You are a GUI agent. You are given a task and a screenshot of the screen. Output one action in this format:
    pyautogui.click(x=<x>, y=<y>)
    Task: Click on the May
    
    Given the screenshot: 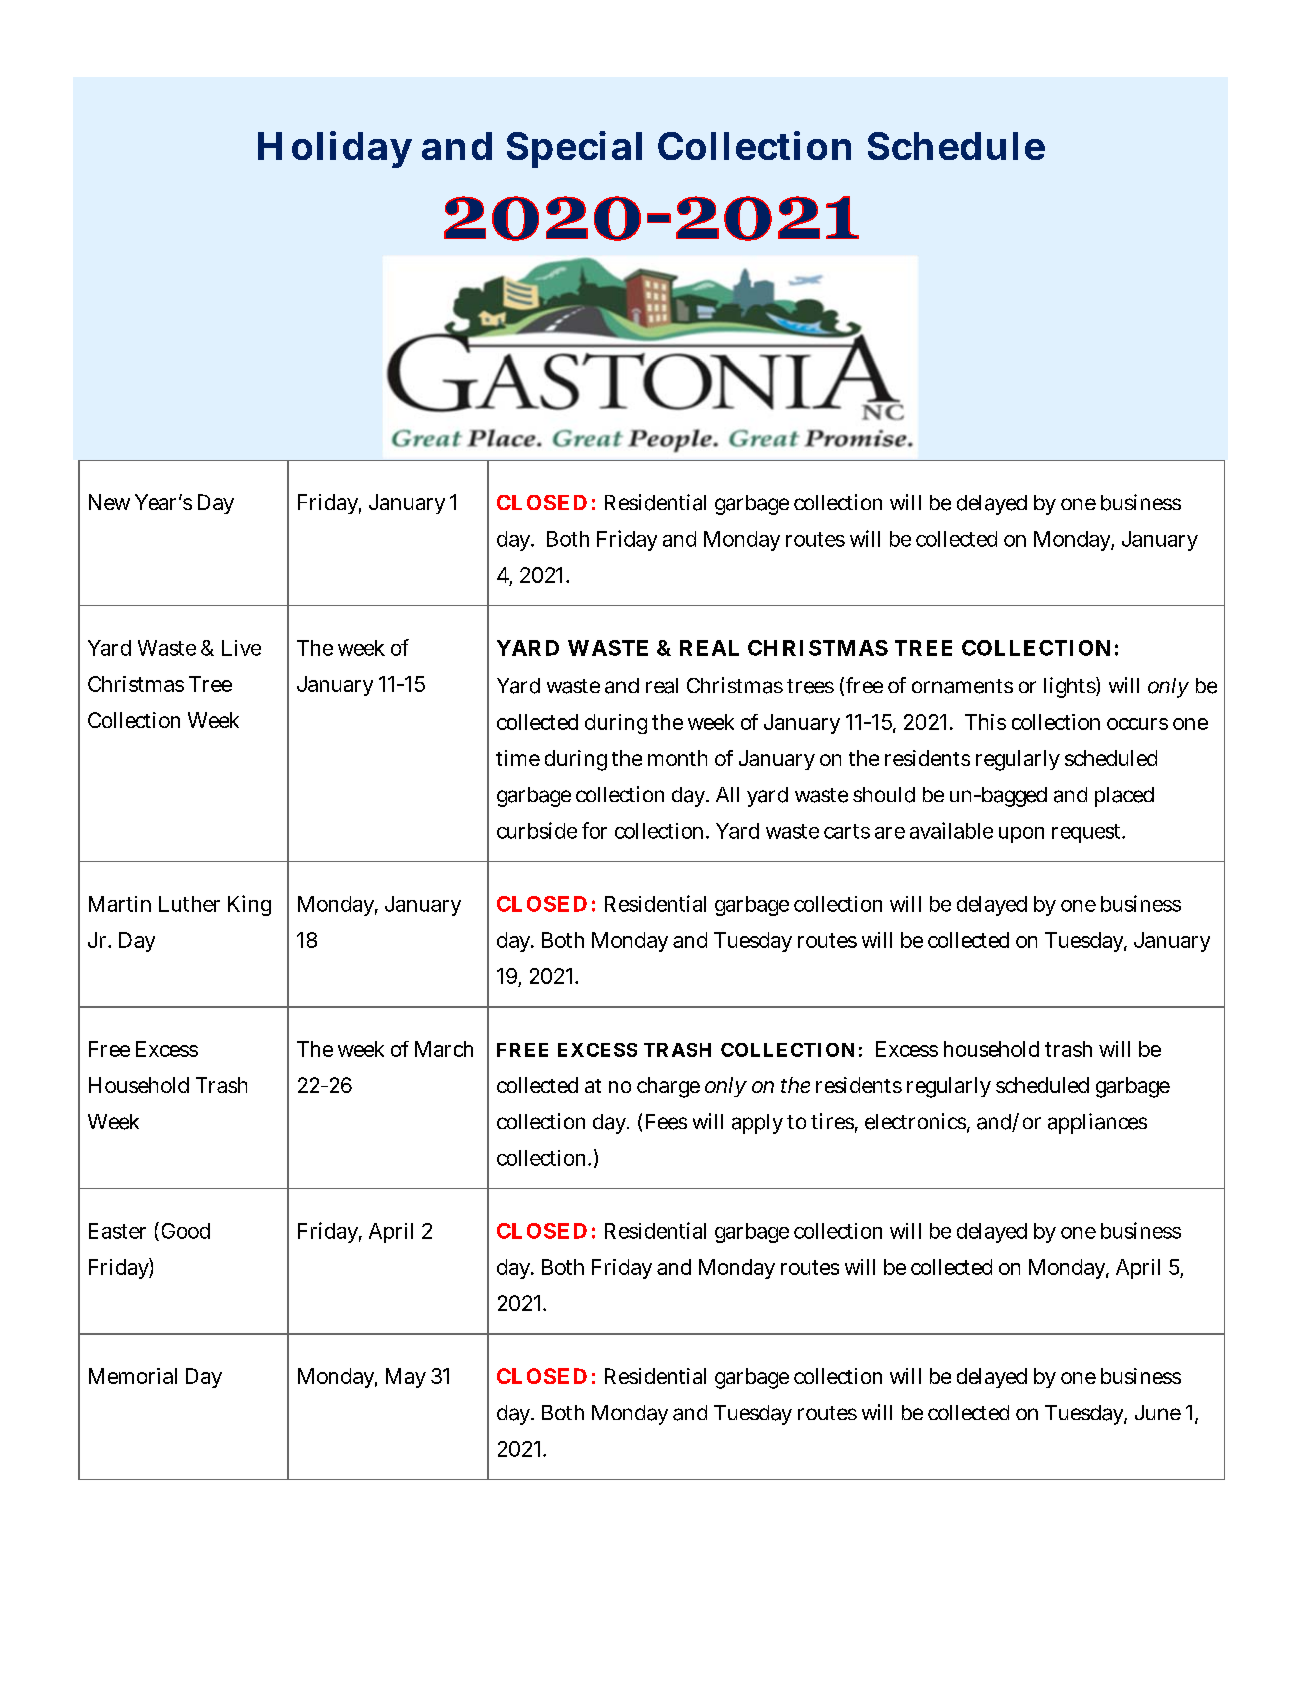 What is the action you would take?
    pyautogui.click(x=406, y=1378)
